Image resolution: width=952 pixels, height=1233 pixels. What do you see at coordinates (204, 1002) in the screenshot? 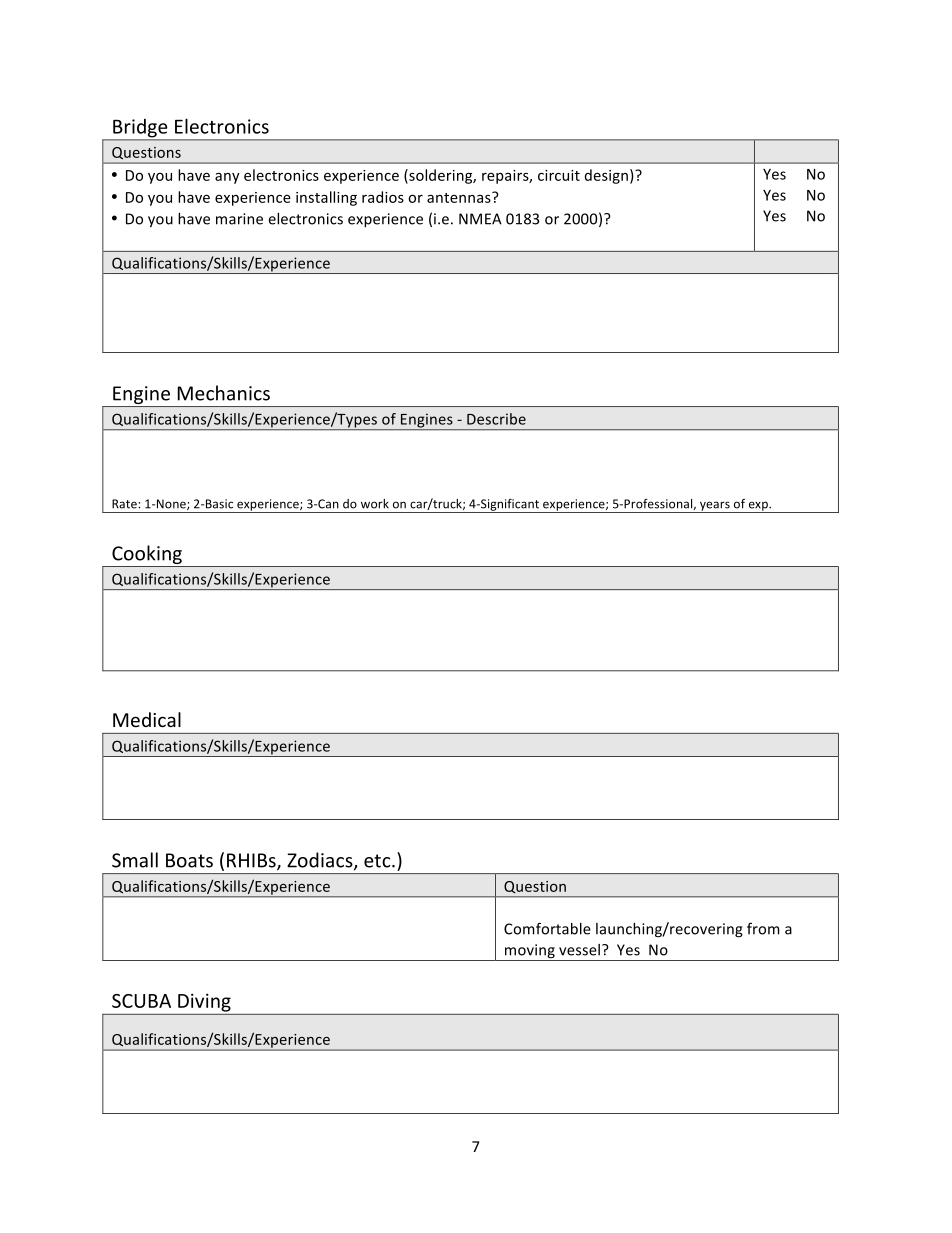
I see `Diving` at bounding box center [204, 1002].
